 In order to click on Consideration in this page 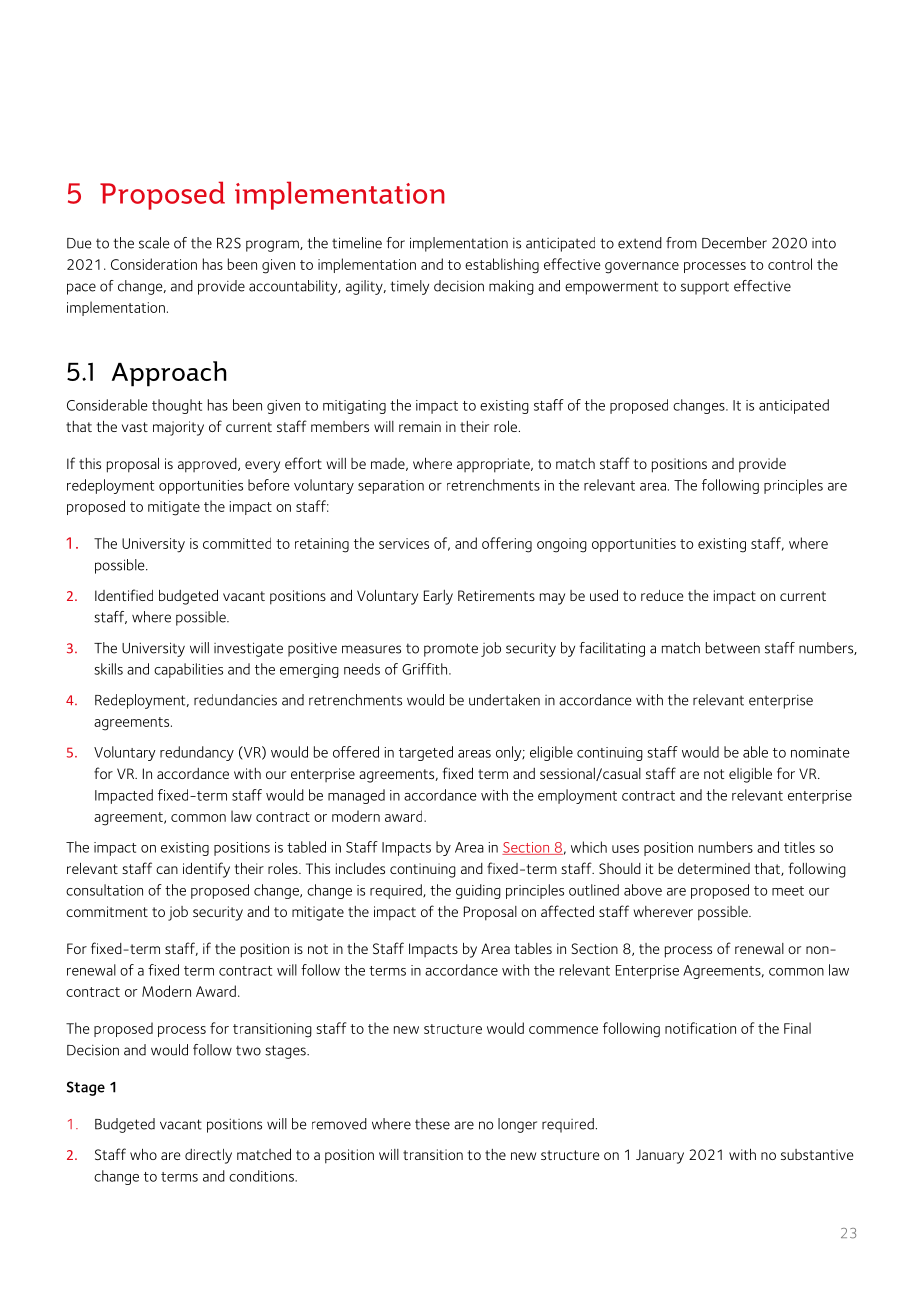, I will do `click(154, 264)`.
